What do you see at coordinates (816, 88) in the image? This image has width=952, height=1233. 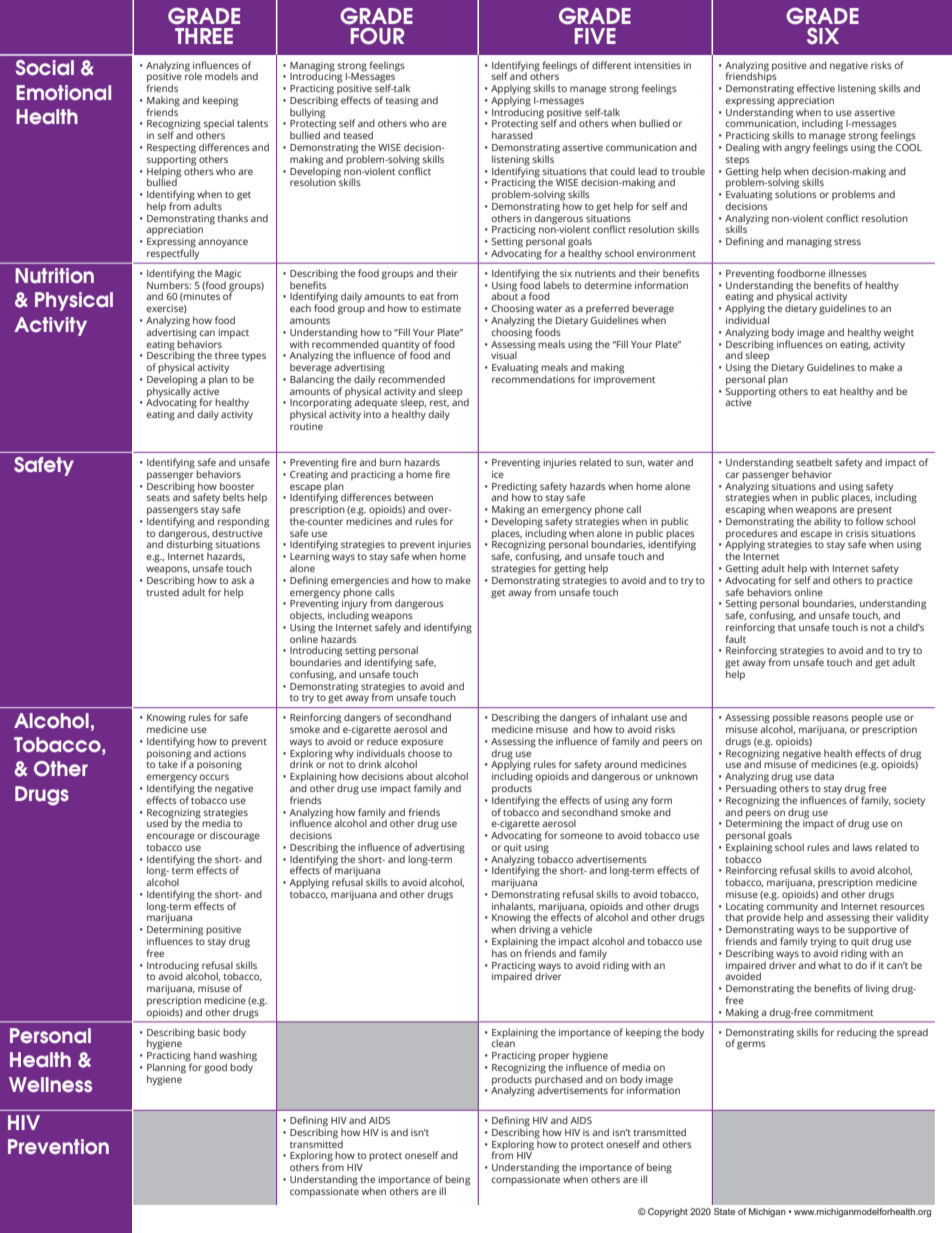 I see `effective` at bounding box center [816, 88].
